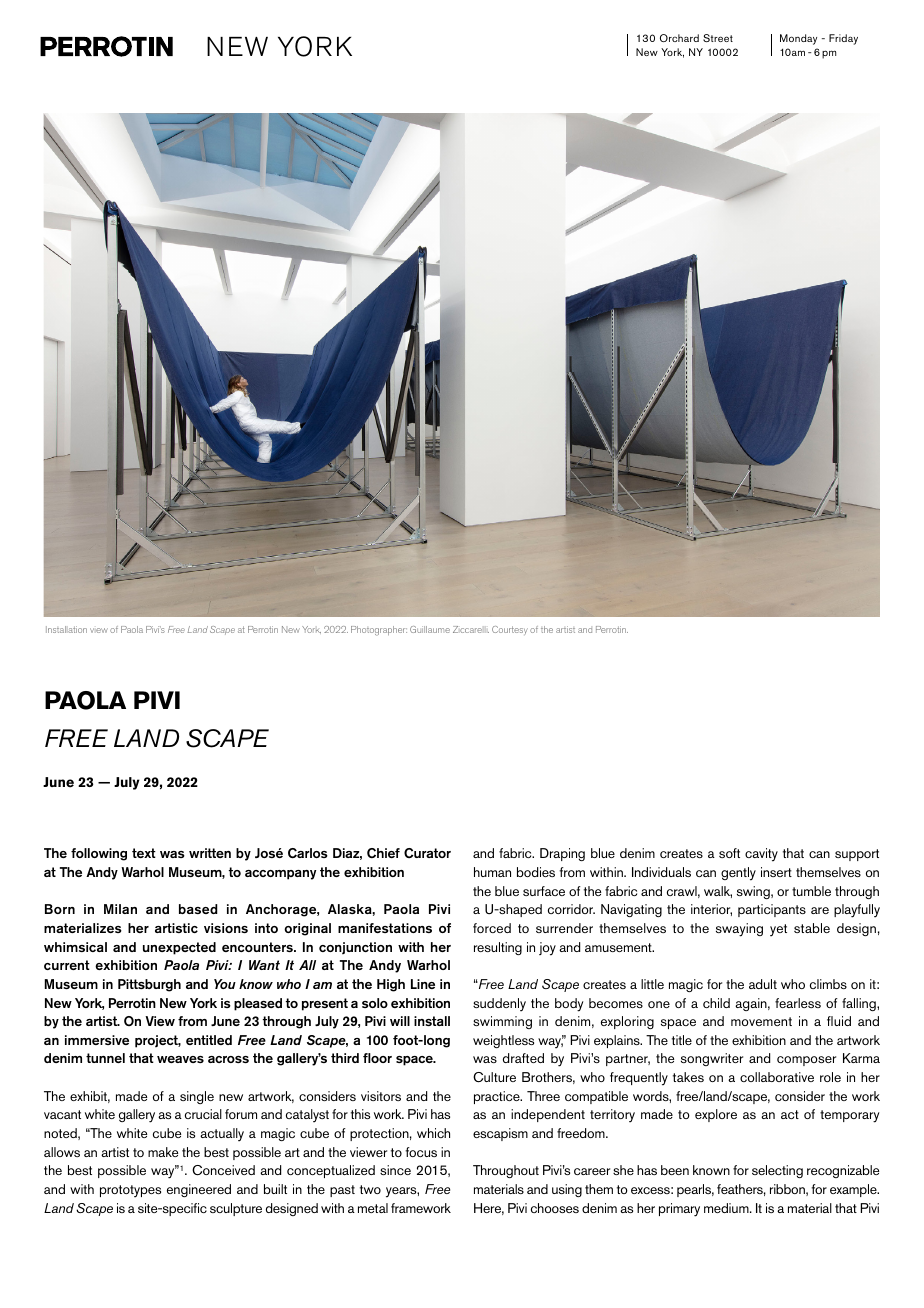  Describe the element at coordinates (144, 853) in the screenshot. I see `text` at that location.
